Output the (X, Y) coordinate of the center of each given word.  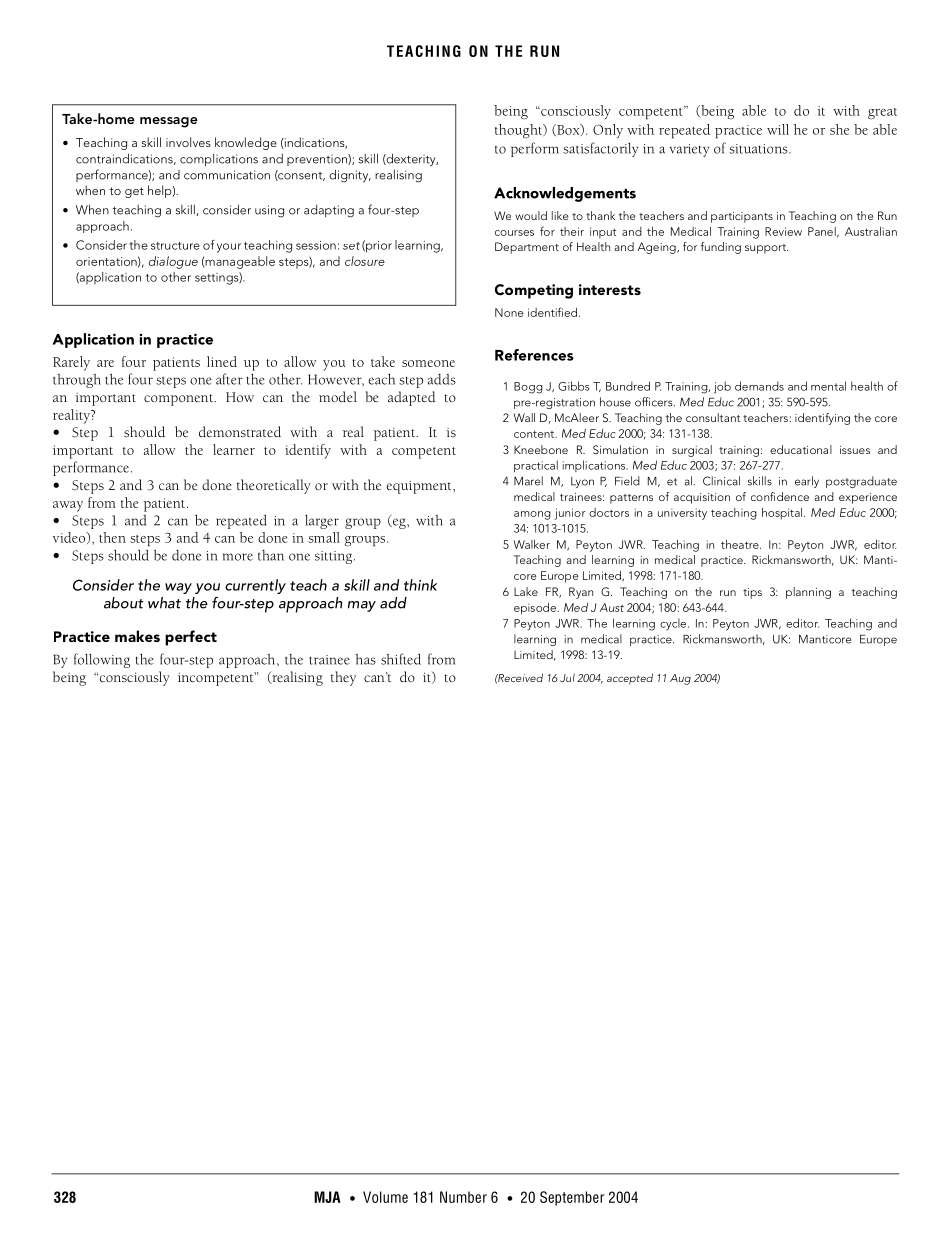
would (531, 215)
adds (442, 379)
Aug (680, 679)
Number (463, 1197)
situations (759, 149)
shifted (401, 659)
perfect (191, 638)
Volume (385, 1197)
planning (808, 593)
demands (759, 386)
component (180, 400)
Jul (567, 677)
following (102, 660)
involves (188, 142)
